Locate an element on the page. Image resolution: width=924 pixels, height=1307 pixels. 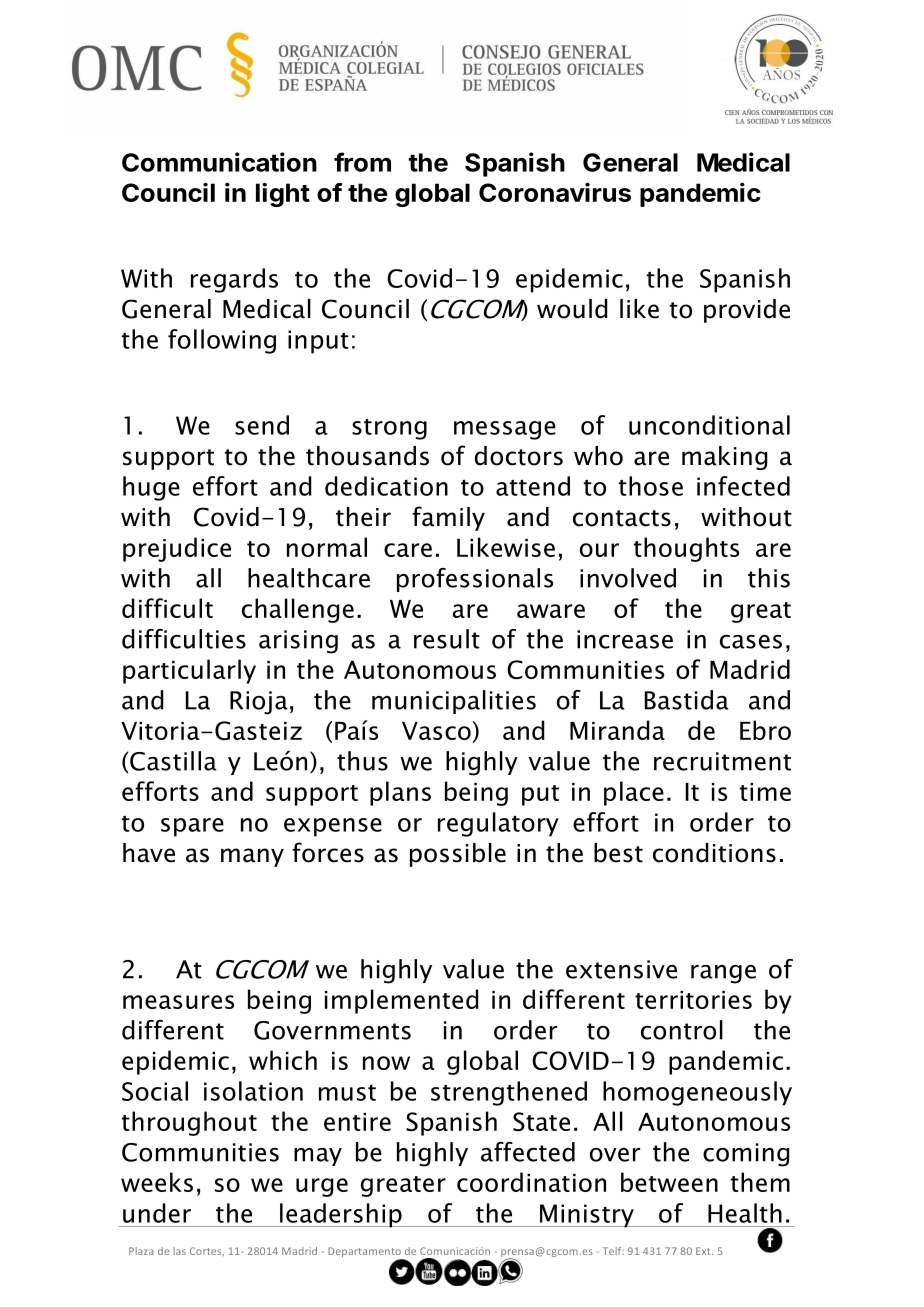
message is located at coordinates (505, 430).
